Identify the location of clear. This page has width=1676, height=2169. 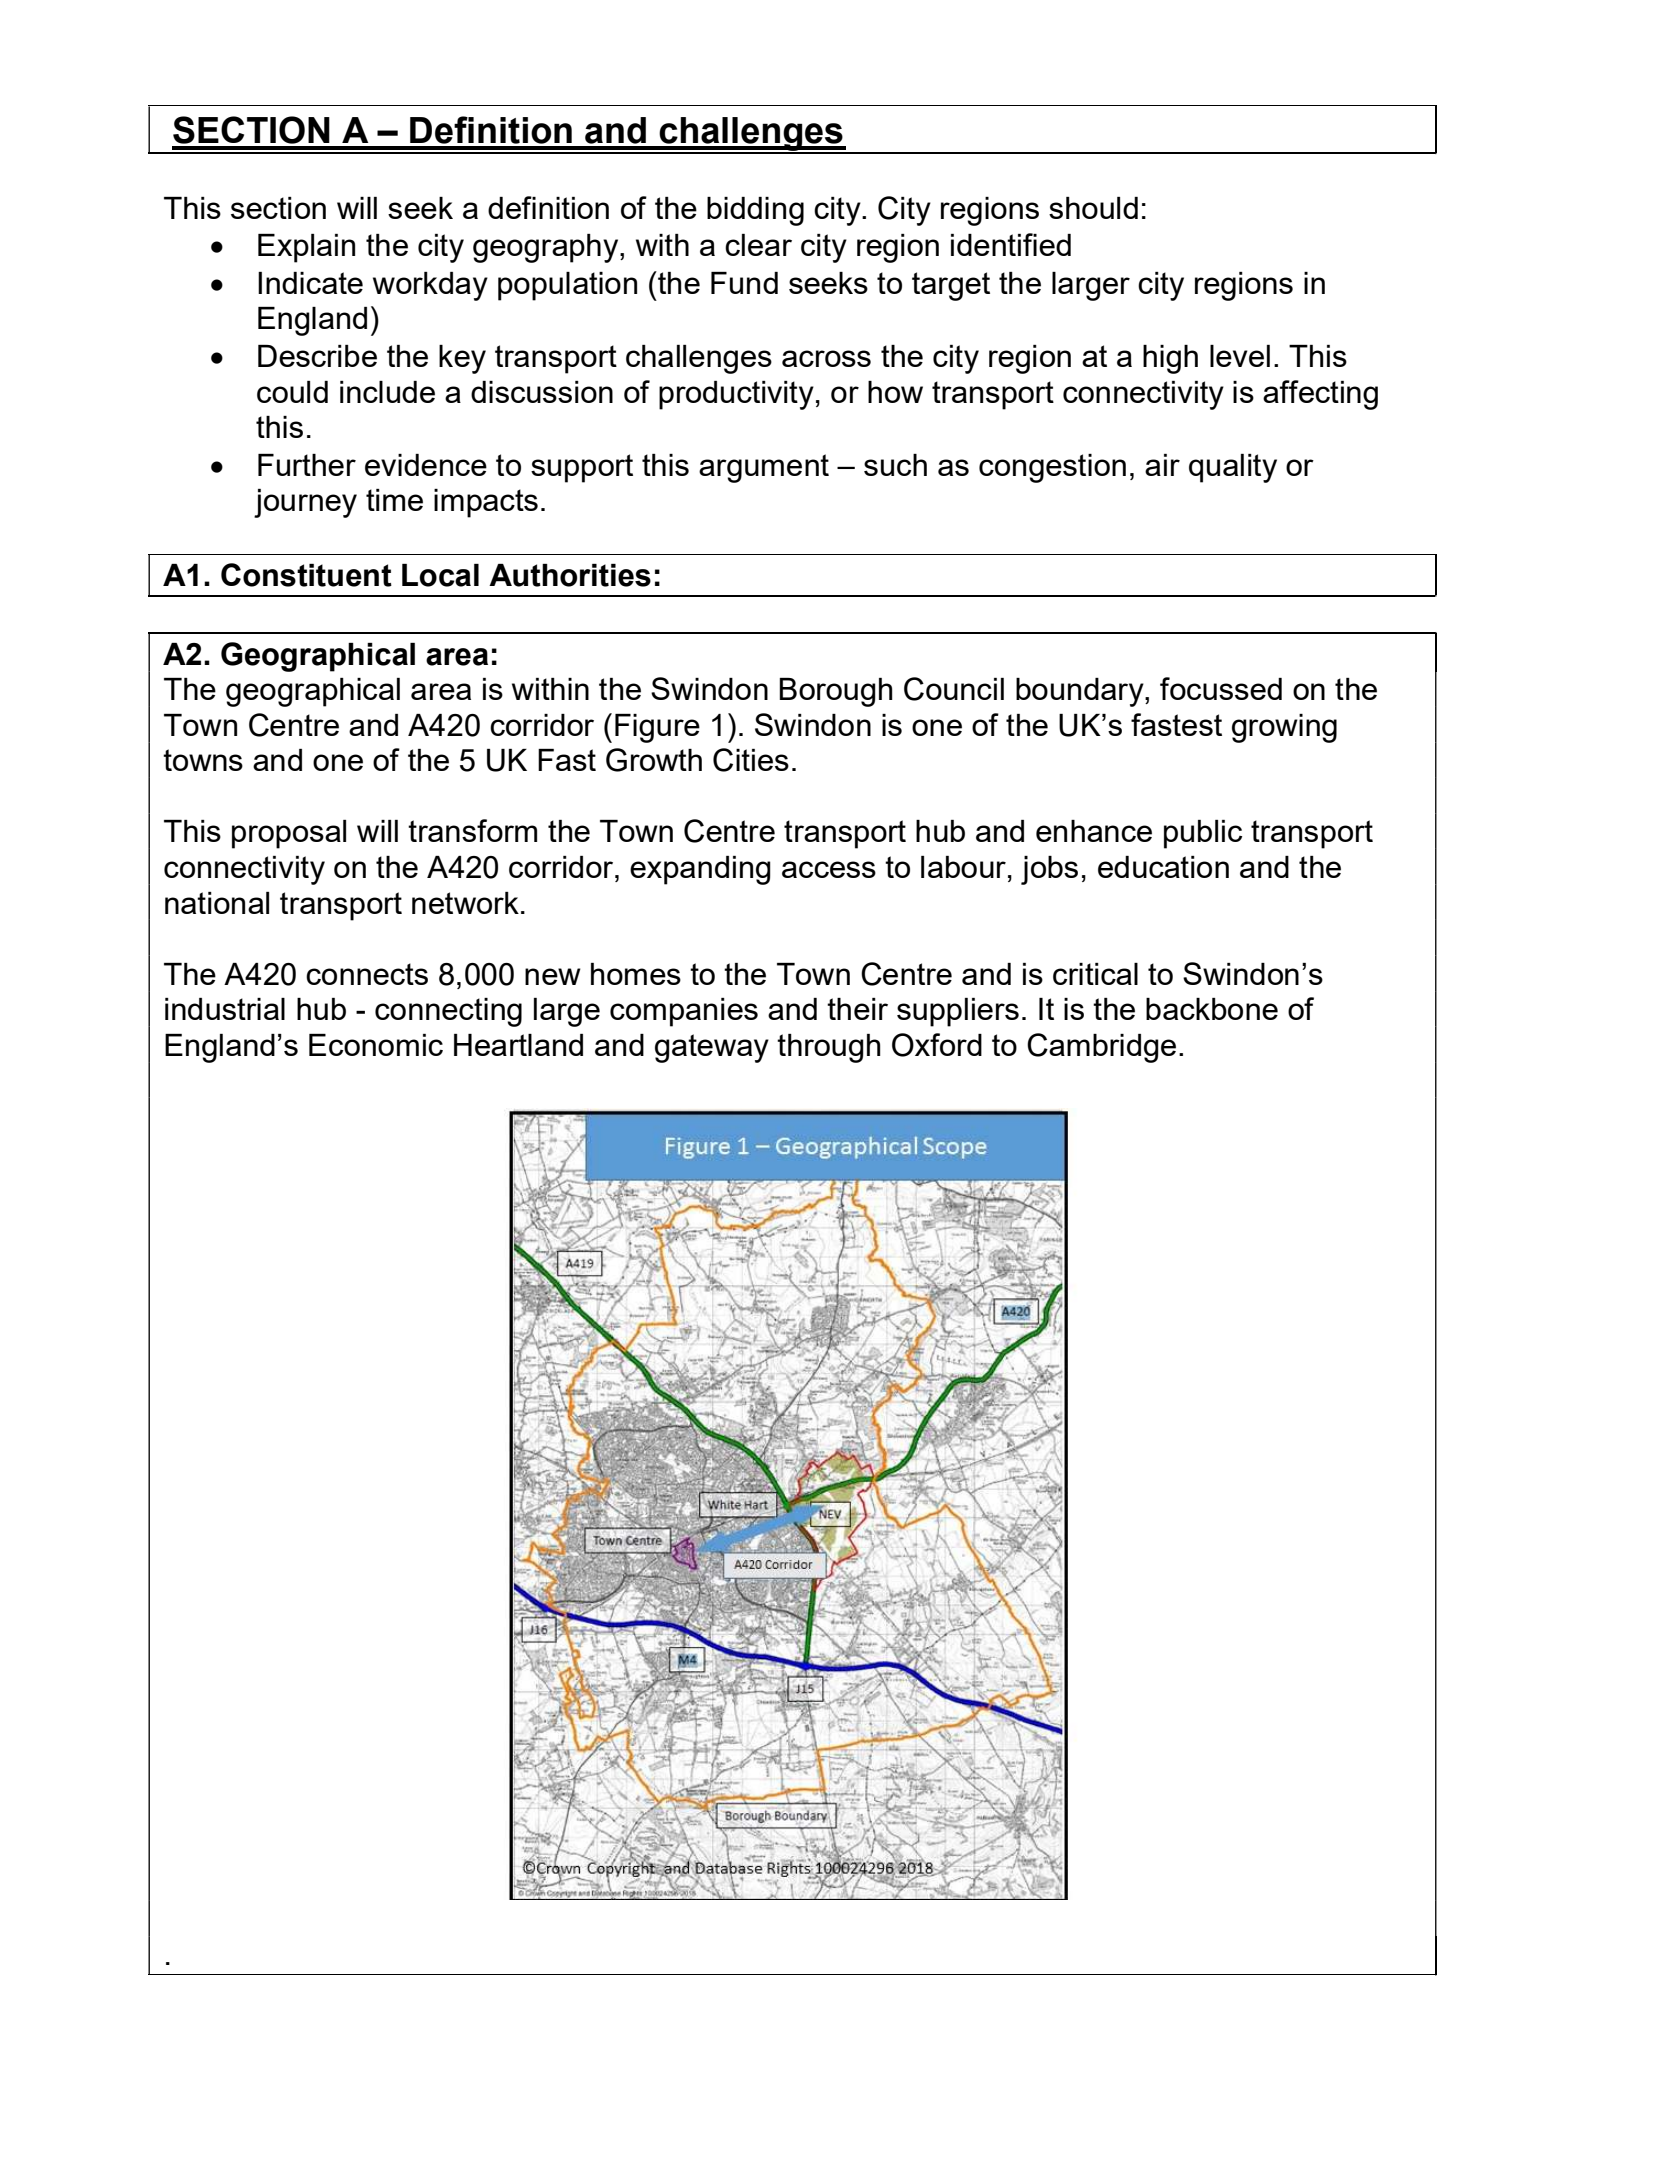
(758, 245).
